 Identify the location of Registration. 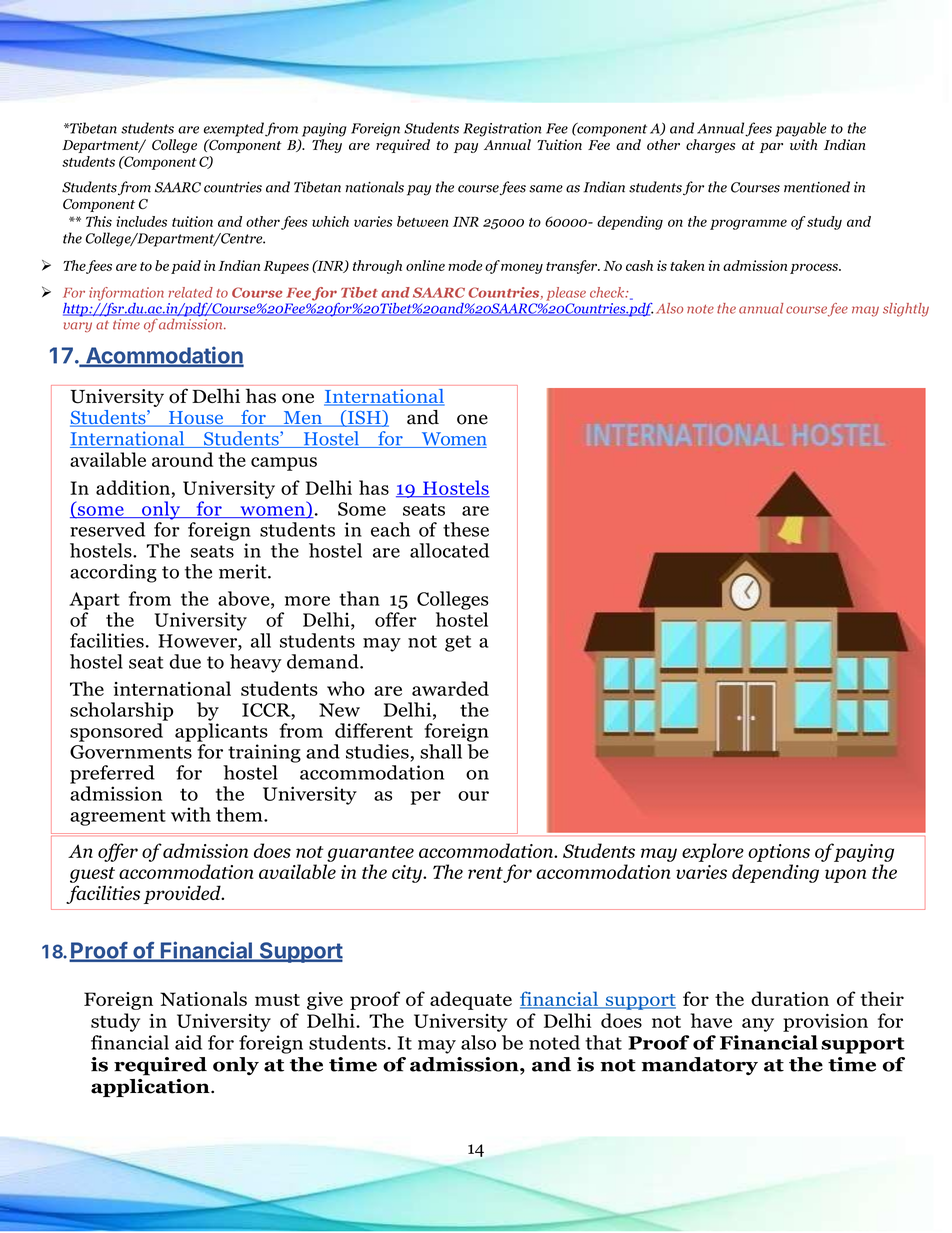
(502, 130).
